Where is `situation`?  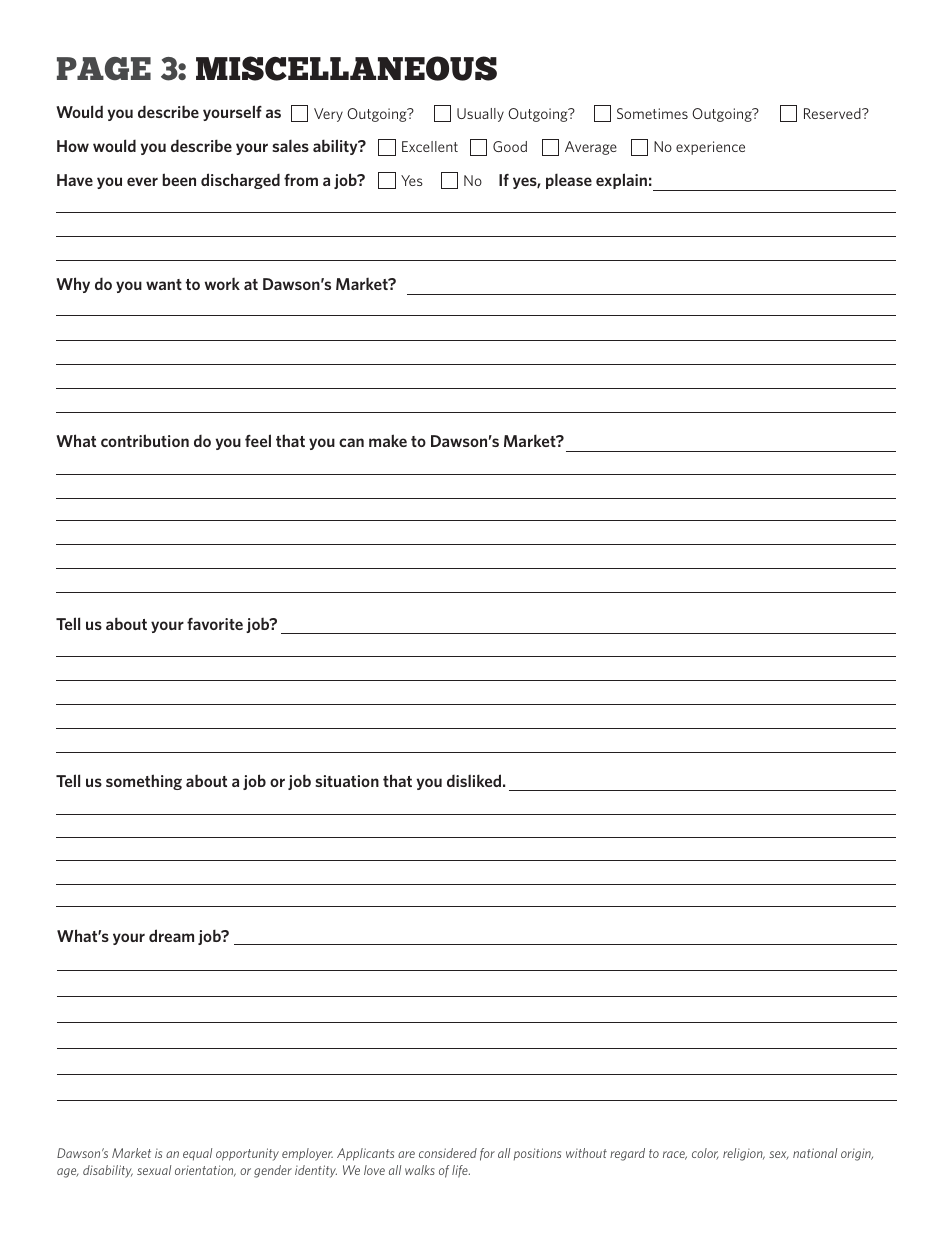 situation is located at coordinates (347, 781).
